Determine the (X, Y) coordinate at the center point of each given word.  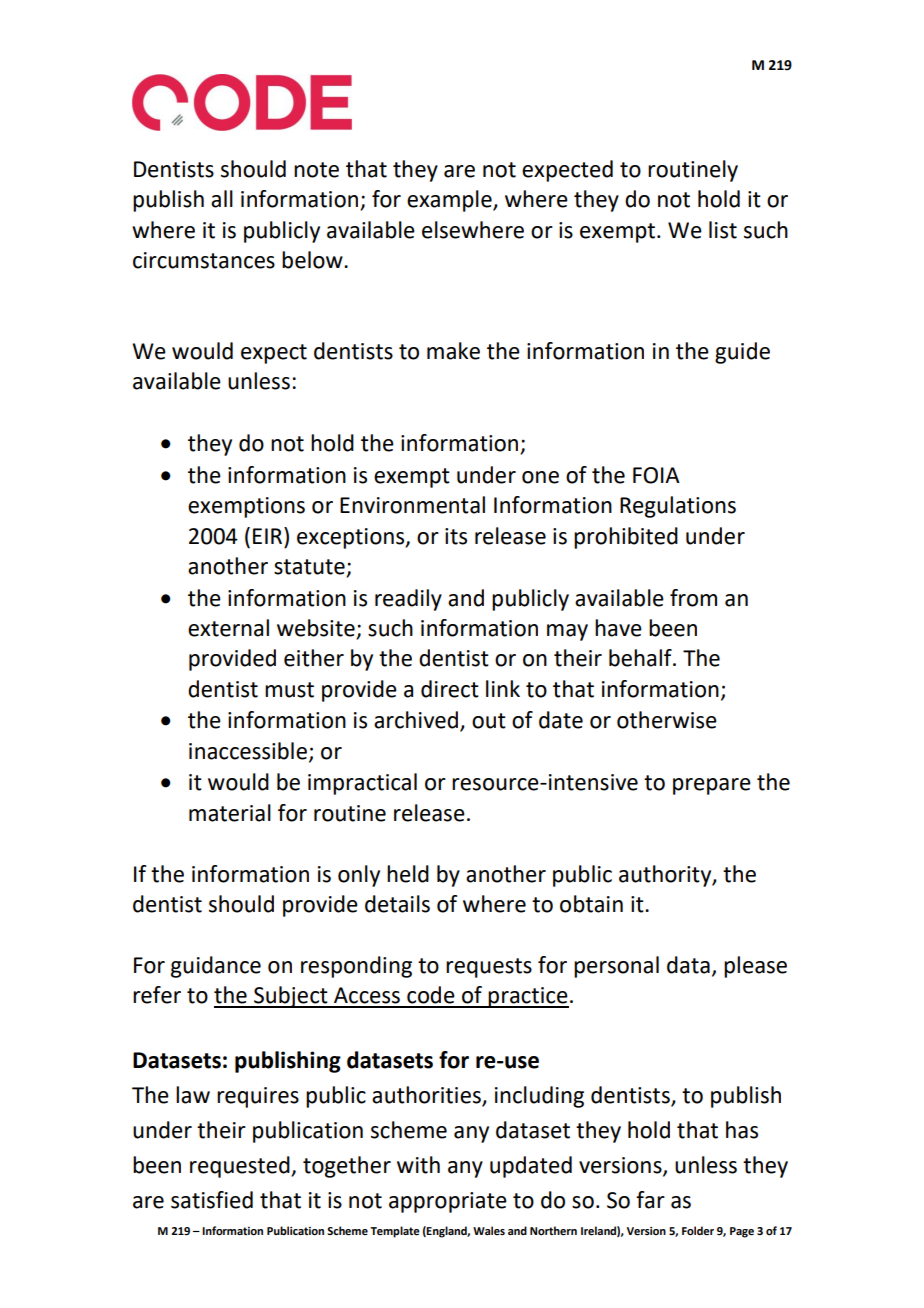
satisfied (212, 1200)
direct (450, 689)
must (289, 690)
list (723, 230)
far (650, 1200)
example (450, 201)
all (222, 199)
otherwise (667, 720)
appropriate (448, 1202)
